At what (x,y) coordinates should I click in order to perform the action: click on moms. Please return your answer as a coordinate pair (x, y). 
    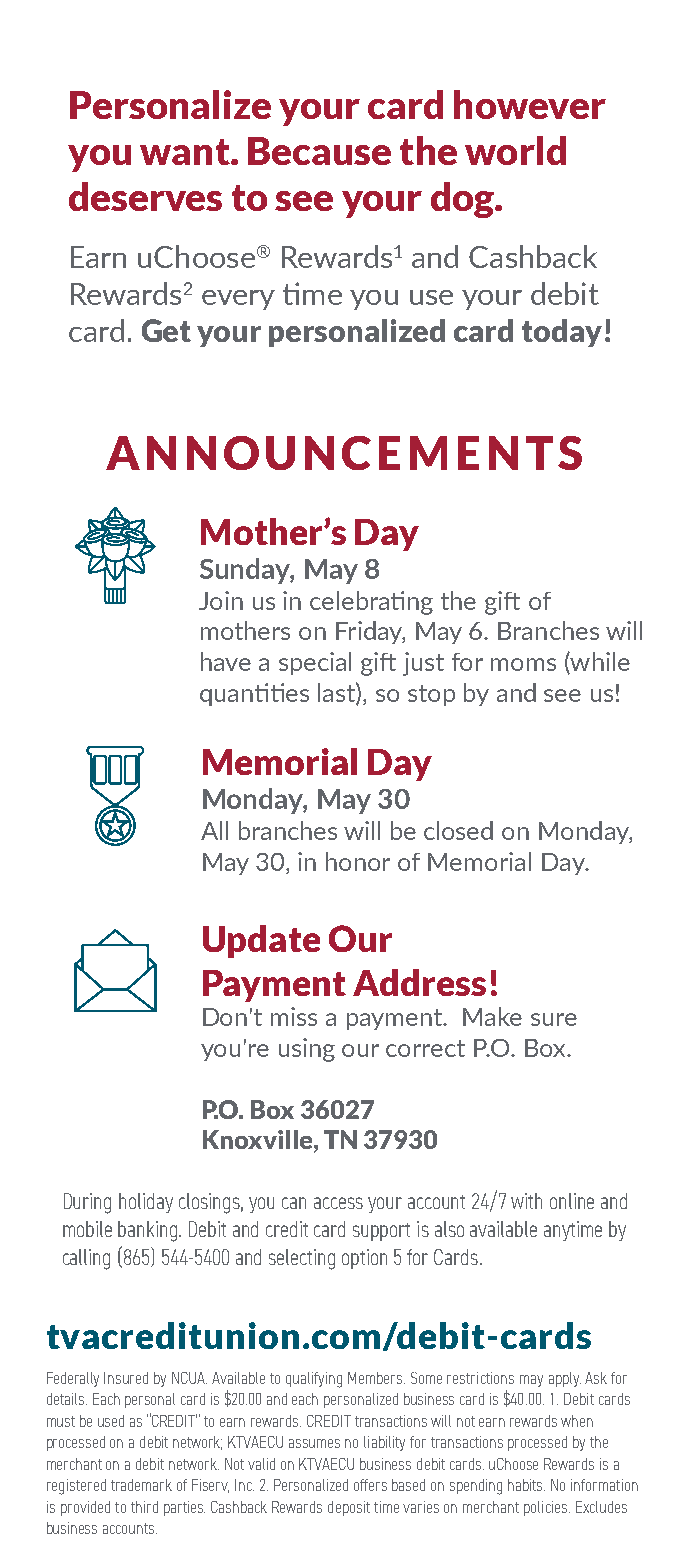
    Looking at the image, I should click on (523, 664).
